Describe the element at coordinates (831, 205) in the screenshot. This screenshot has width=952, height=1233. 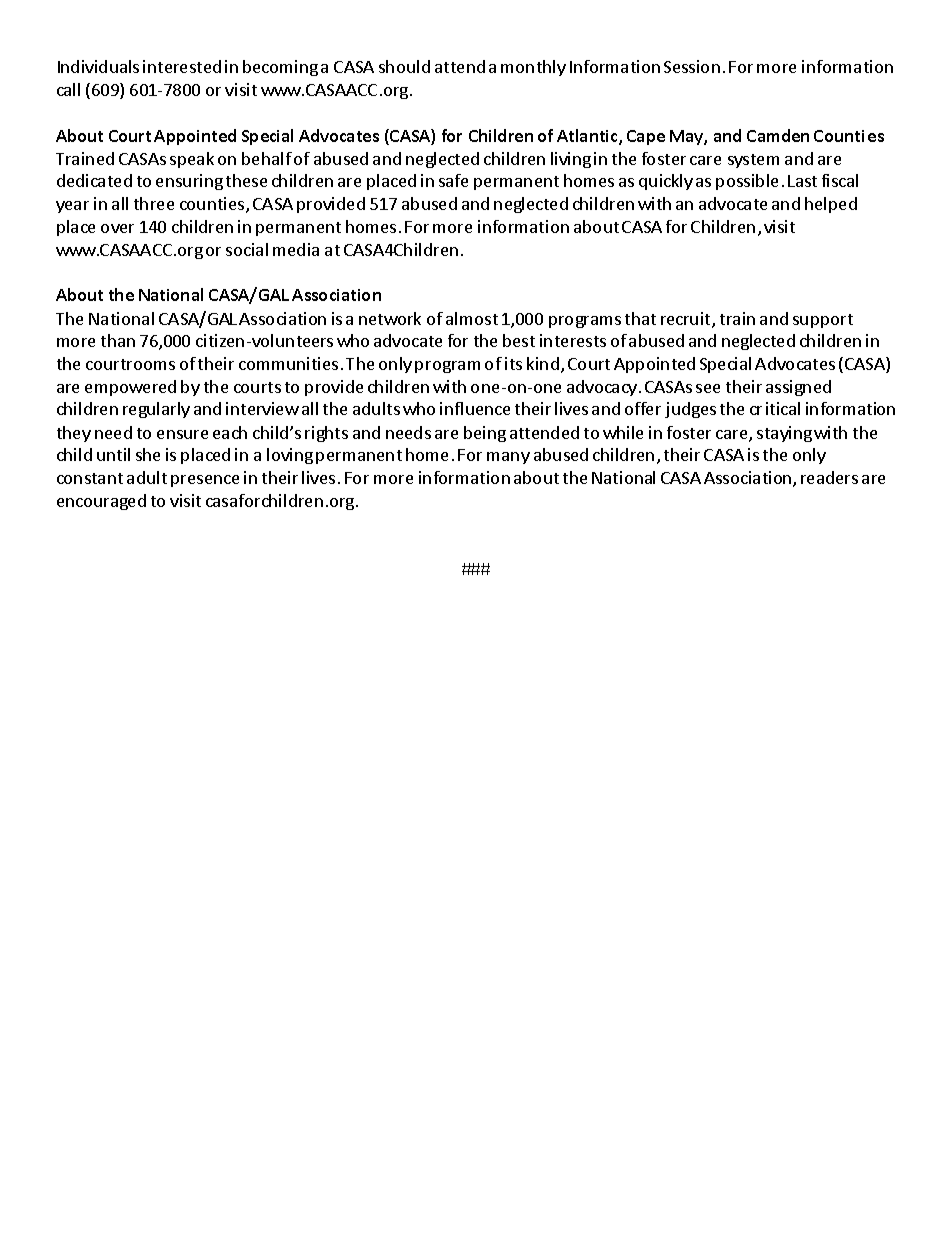
I see `helped` at that location.
